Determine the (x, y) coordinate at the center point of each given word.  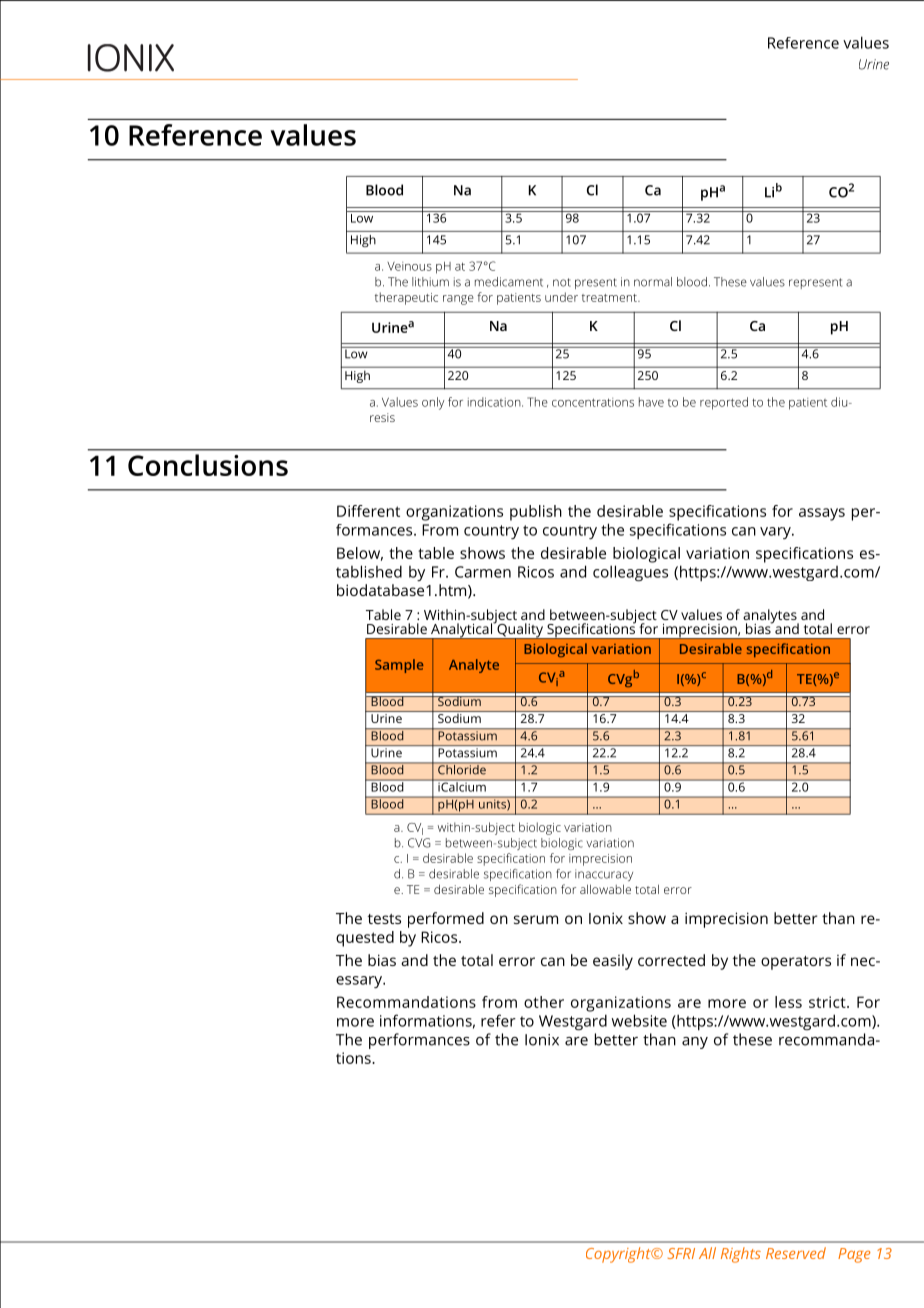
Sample (399, 666)
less (788, 1002)
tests (384, 919)
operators (796, 963)
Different (368, 511)
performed (446, 920)
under (561, 297)
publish (536, 513)
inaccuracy (604, 875)
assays (822, 514)
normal (653, 282)
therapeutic (406, 298)
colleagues (630, 573)
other (544, 1002)
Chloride (462, 768)
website (639, 1020)
